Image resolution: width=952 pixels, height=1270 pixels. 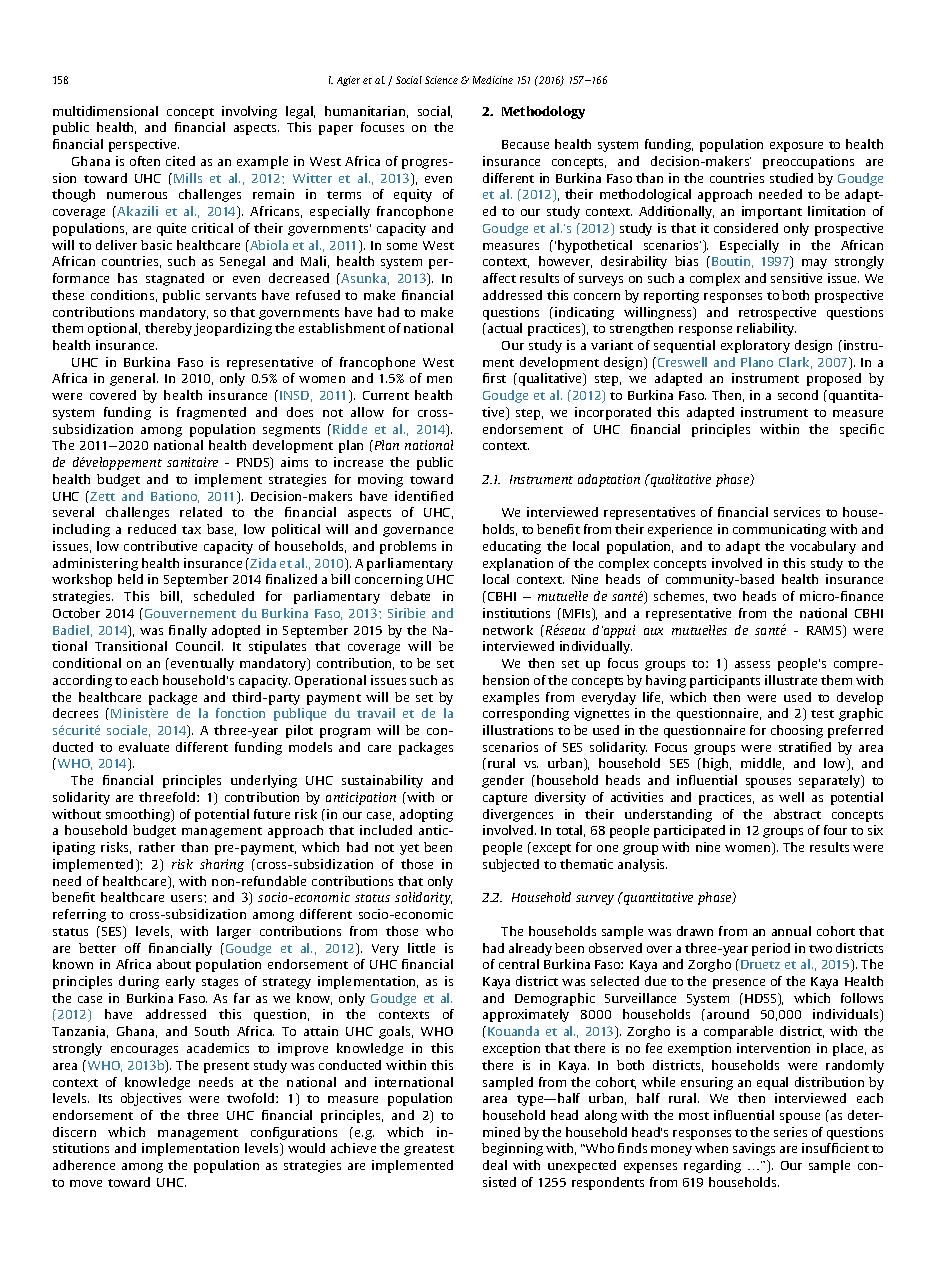 I want to click on exposure, so click(x=796, y=147).
